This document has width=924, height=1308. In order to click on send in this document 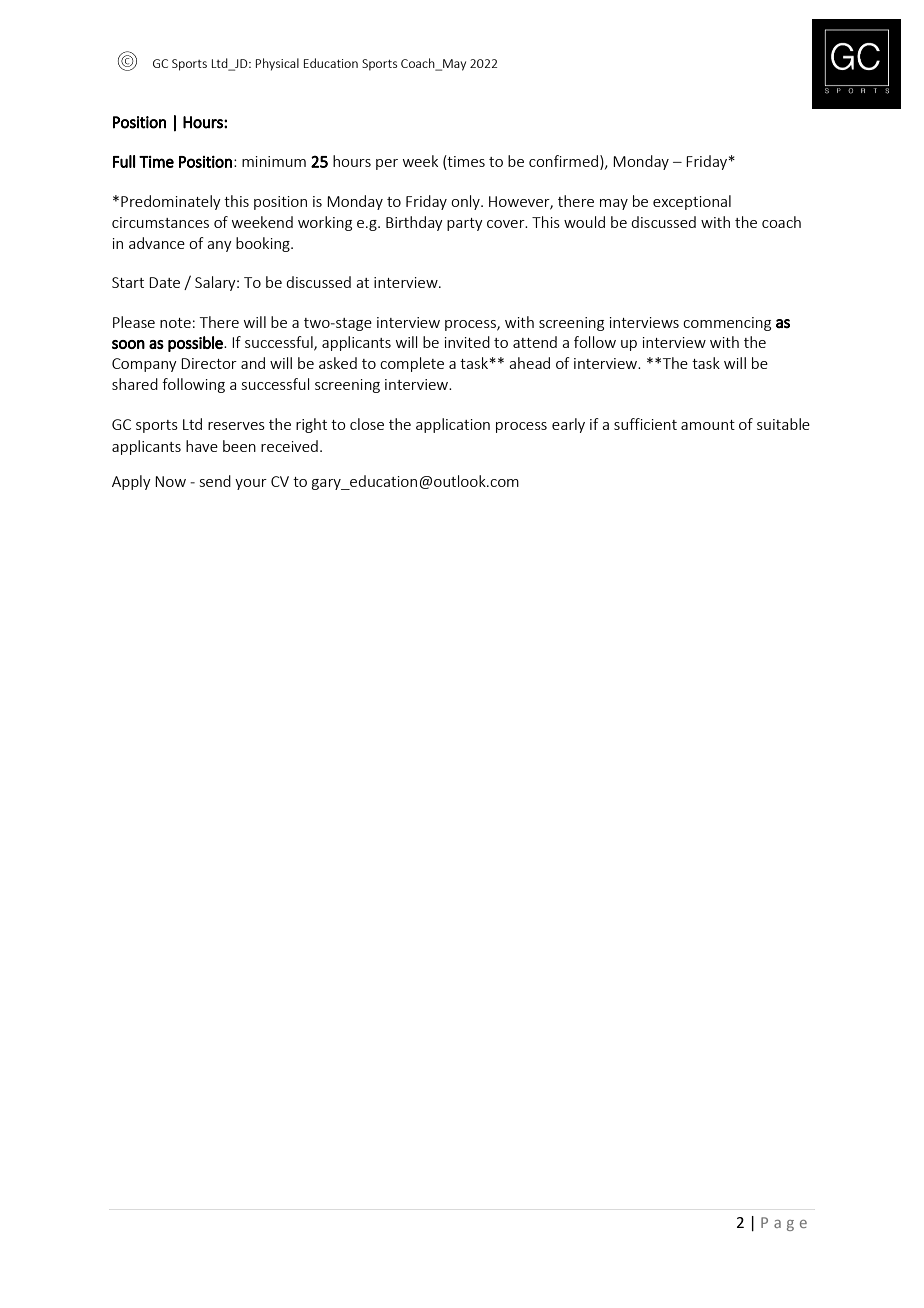, I will do `click(215, 481)`.
